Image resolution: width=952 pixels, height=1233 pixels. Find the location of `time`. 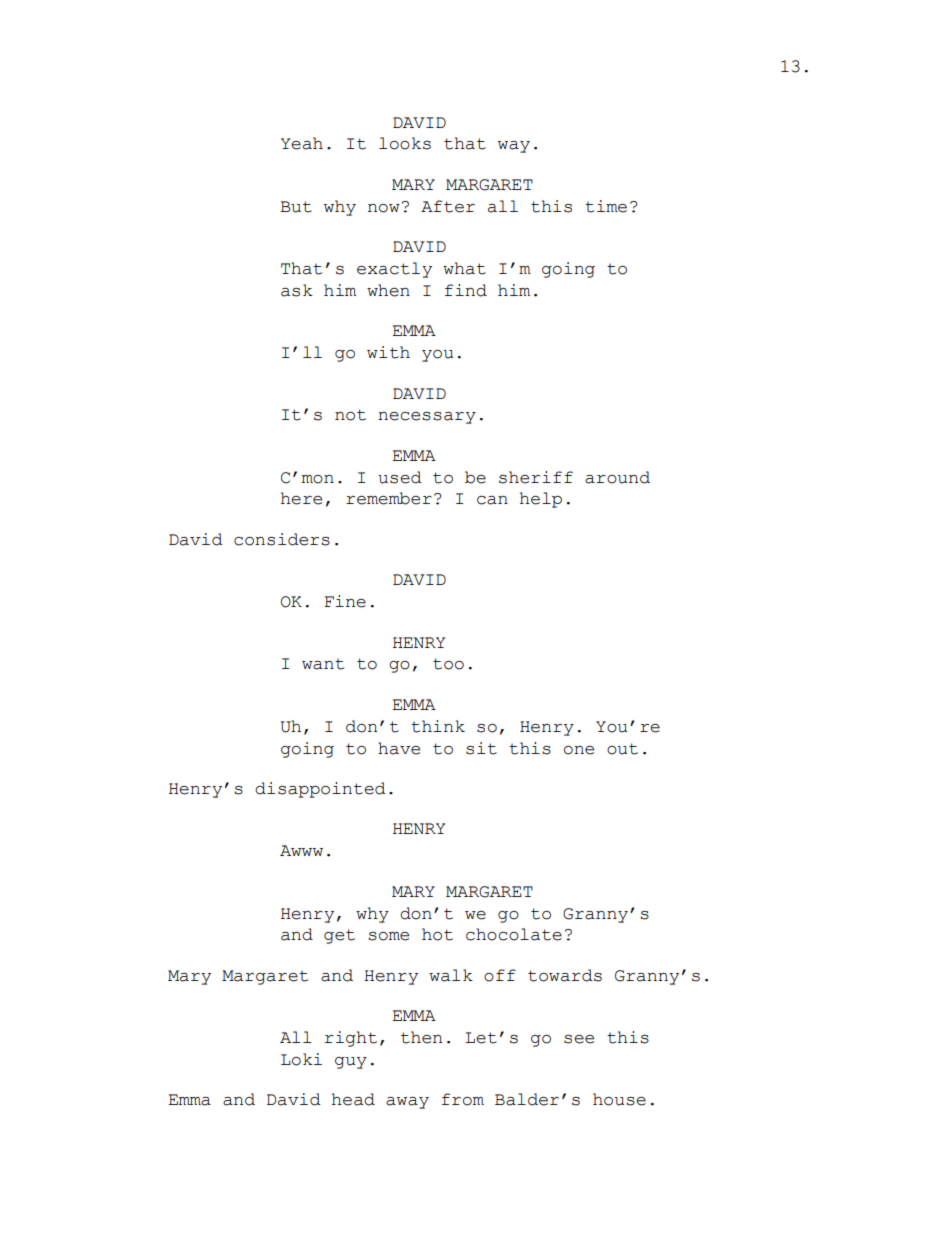

time is located at coordinates (606, 206).
